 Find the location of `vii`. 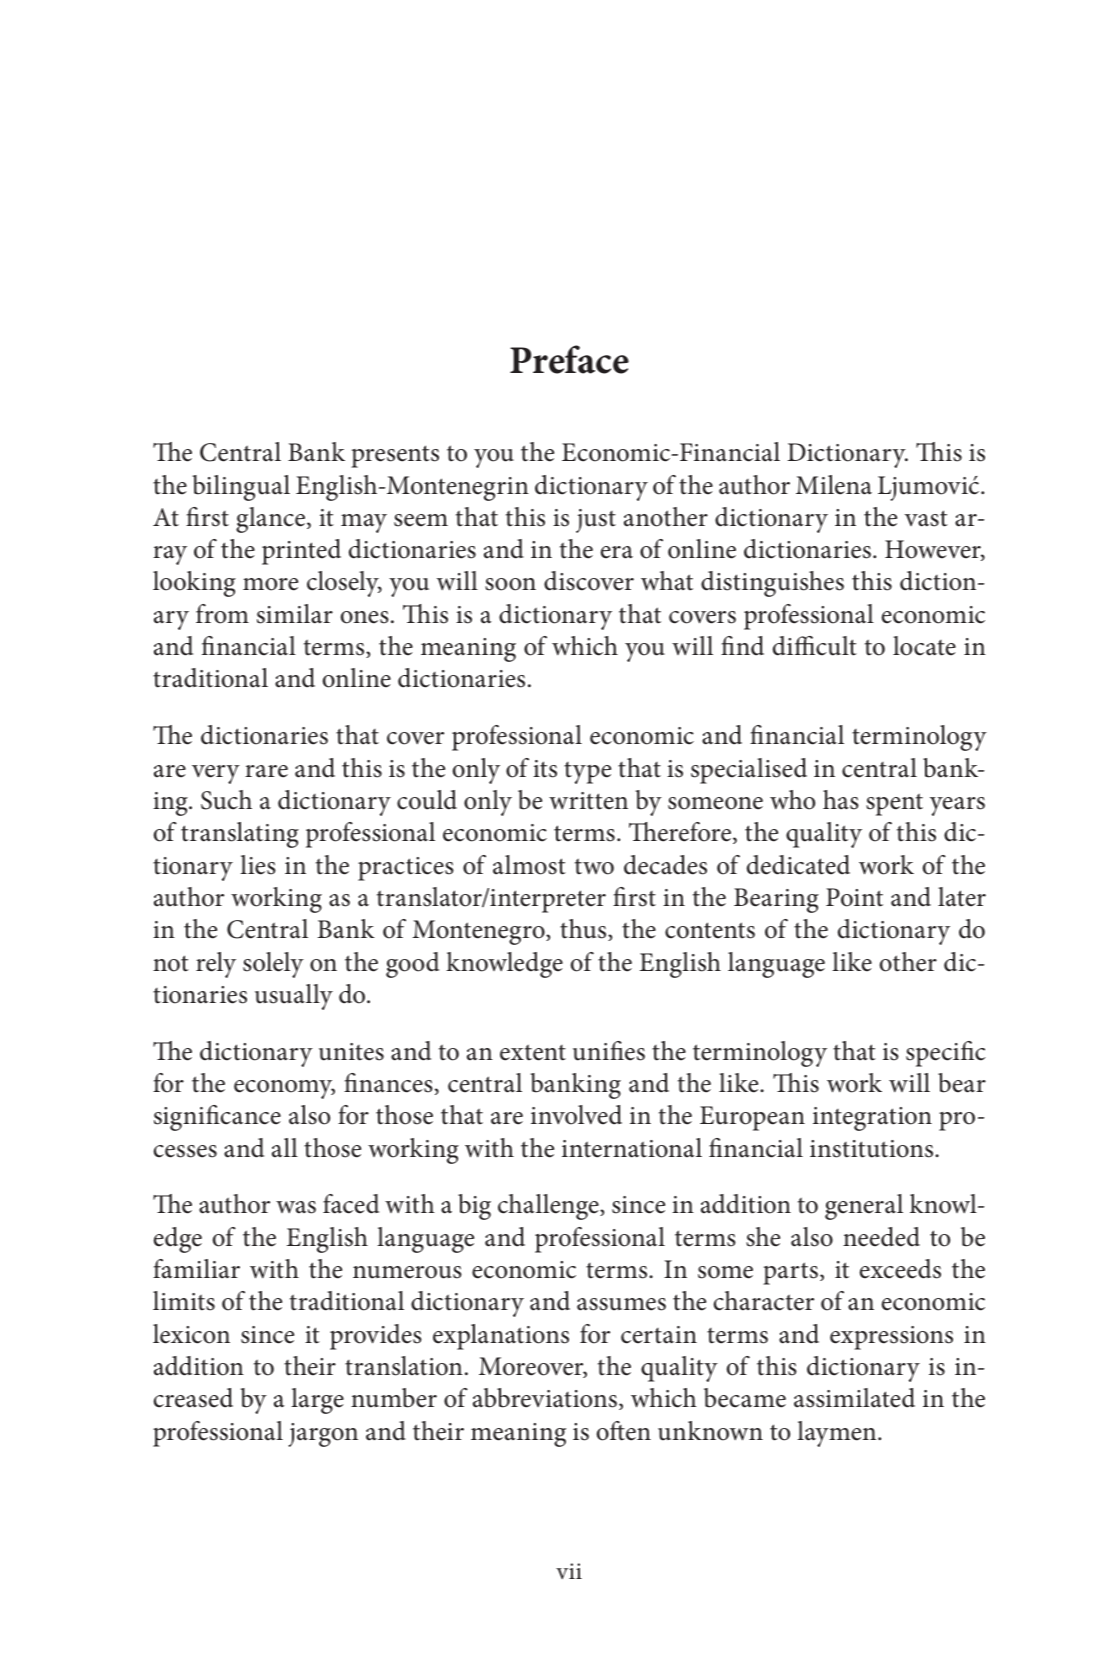

vii is located at coordinates (569, 1571).
